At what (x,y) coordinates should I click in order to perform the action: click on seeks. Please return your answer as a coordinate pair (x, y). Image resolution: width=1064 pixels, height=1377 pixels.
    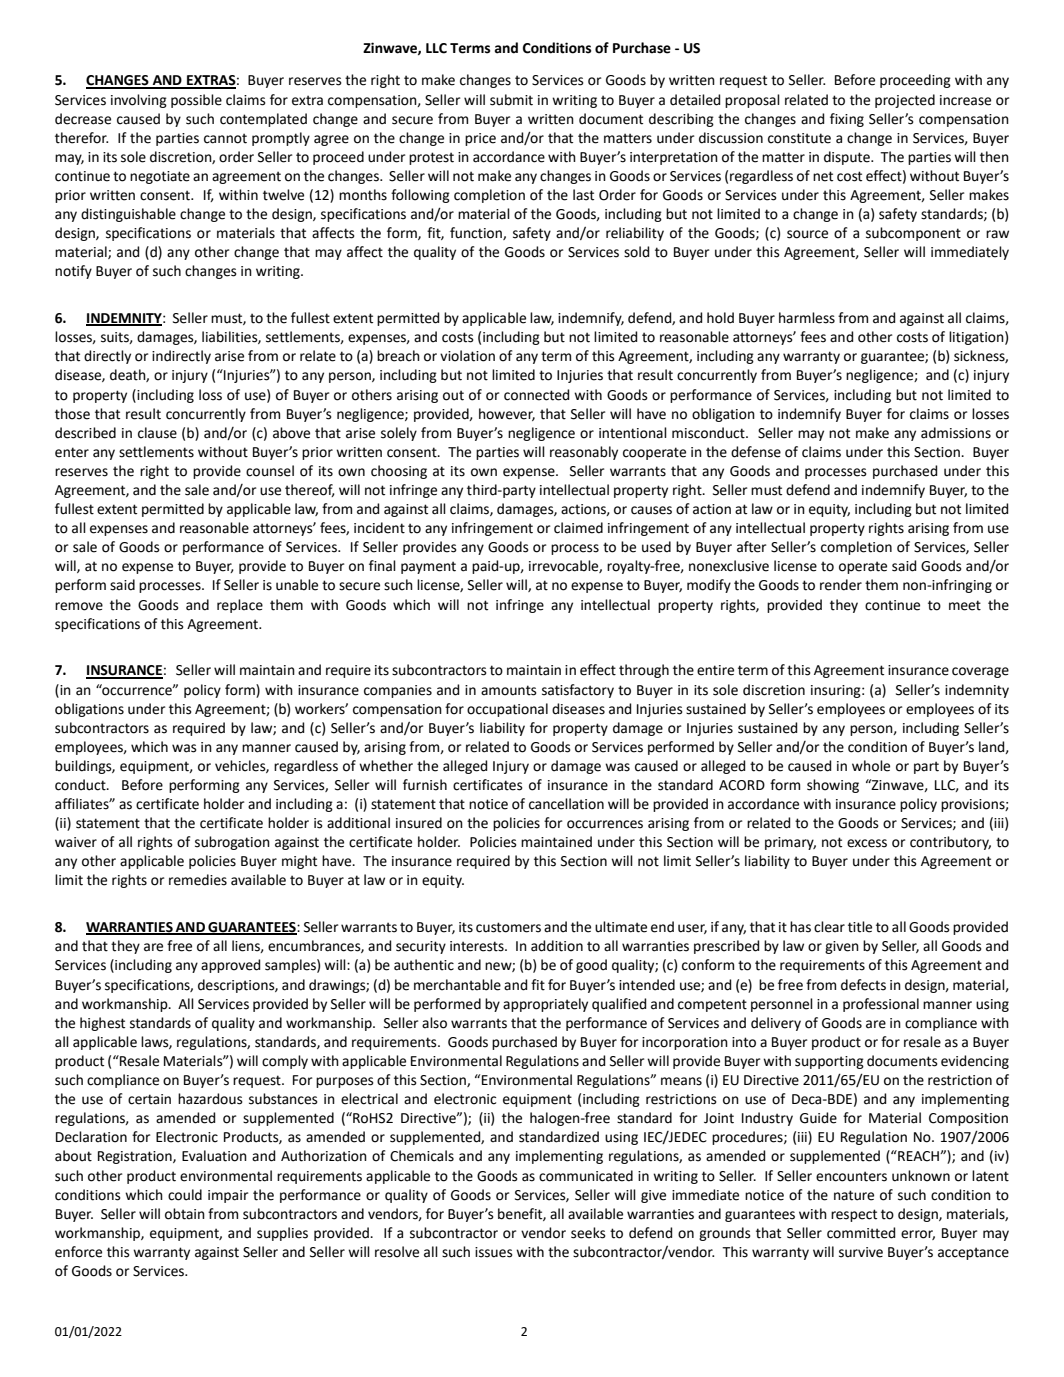
    Looking at the image, I should click on (588, 1233).
